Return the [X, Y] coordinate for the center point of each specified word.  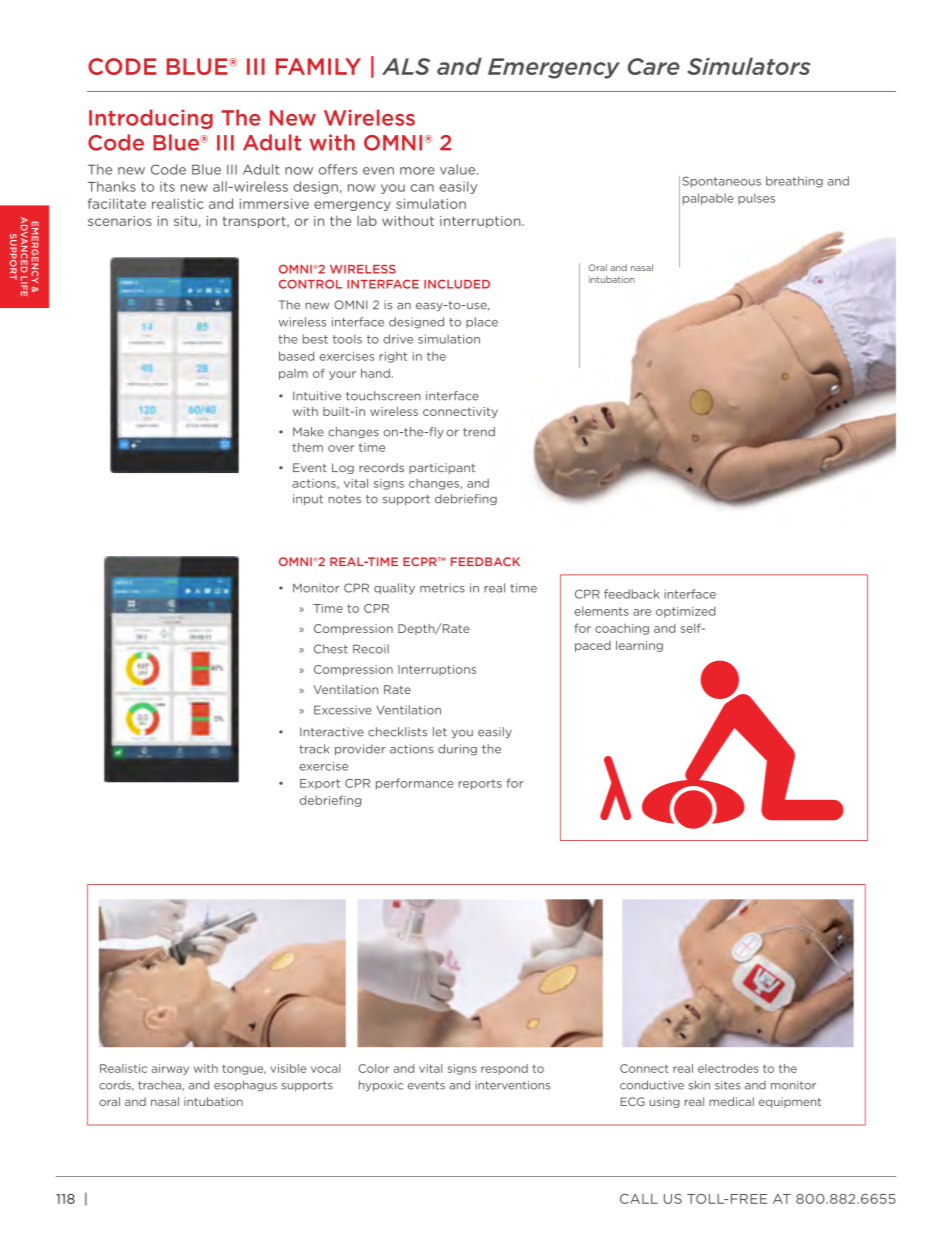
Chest [331, 649]
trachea [160, 1086]
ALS [406, 66]
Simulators [748, 66]
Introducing [151, 119]
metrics [442, 588]
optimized [686, 612]
